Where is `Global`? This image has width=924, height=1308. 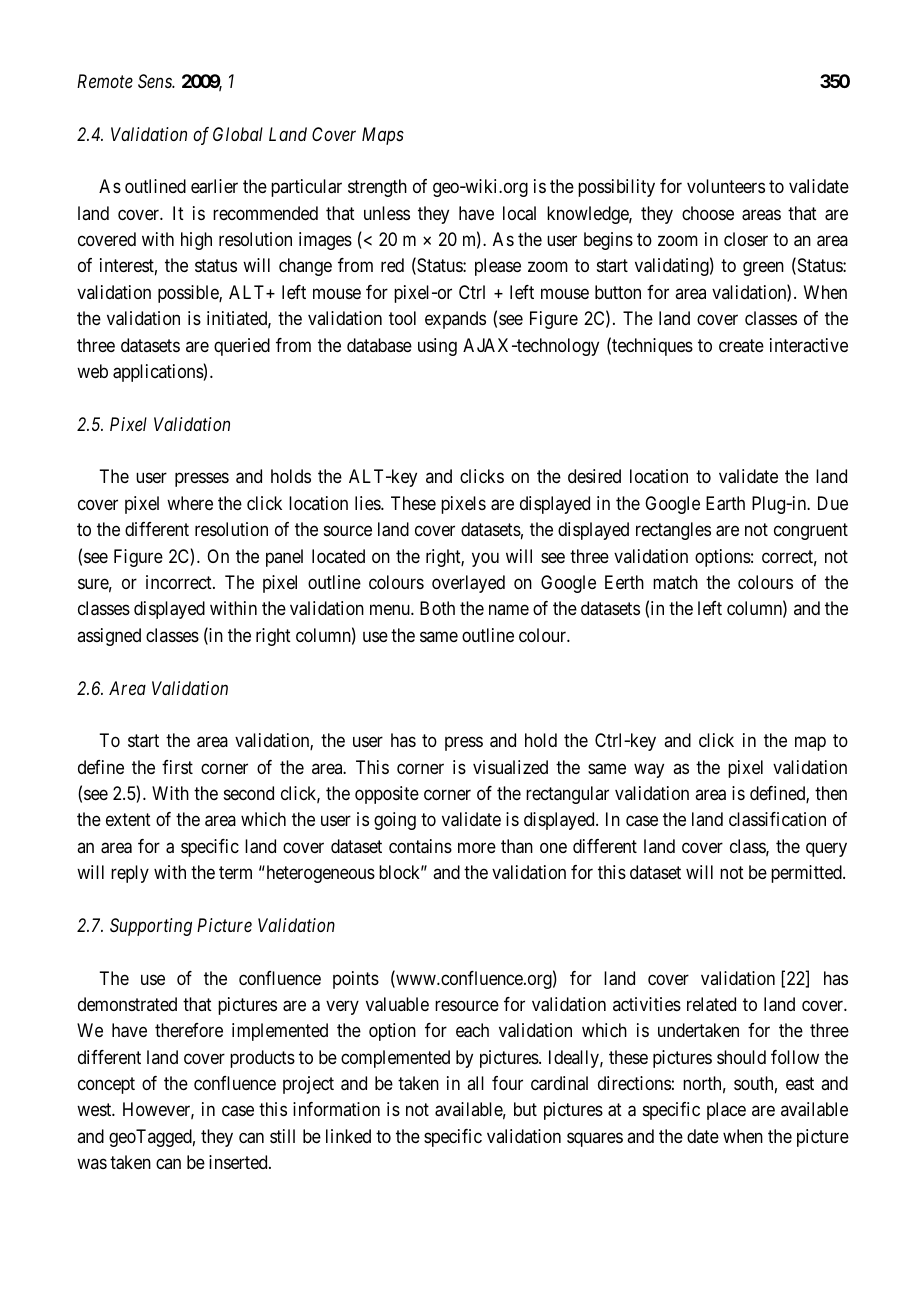 Global is located at coordinates (238, 134).
